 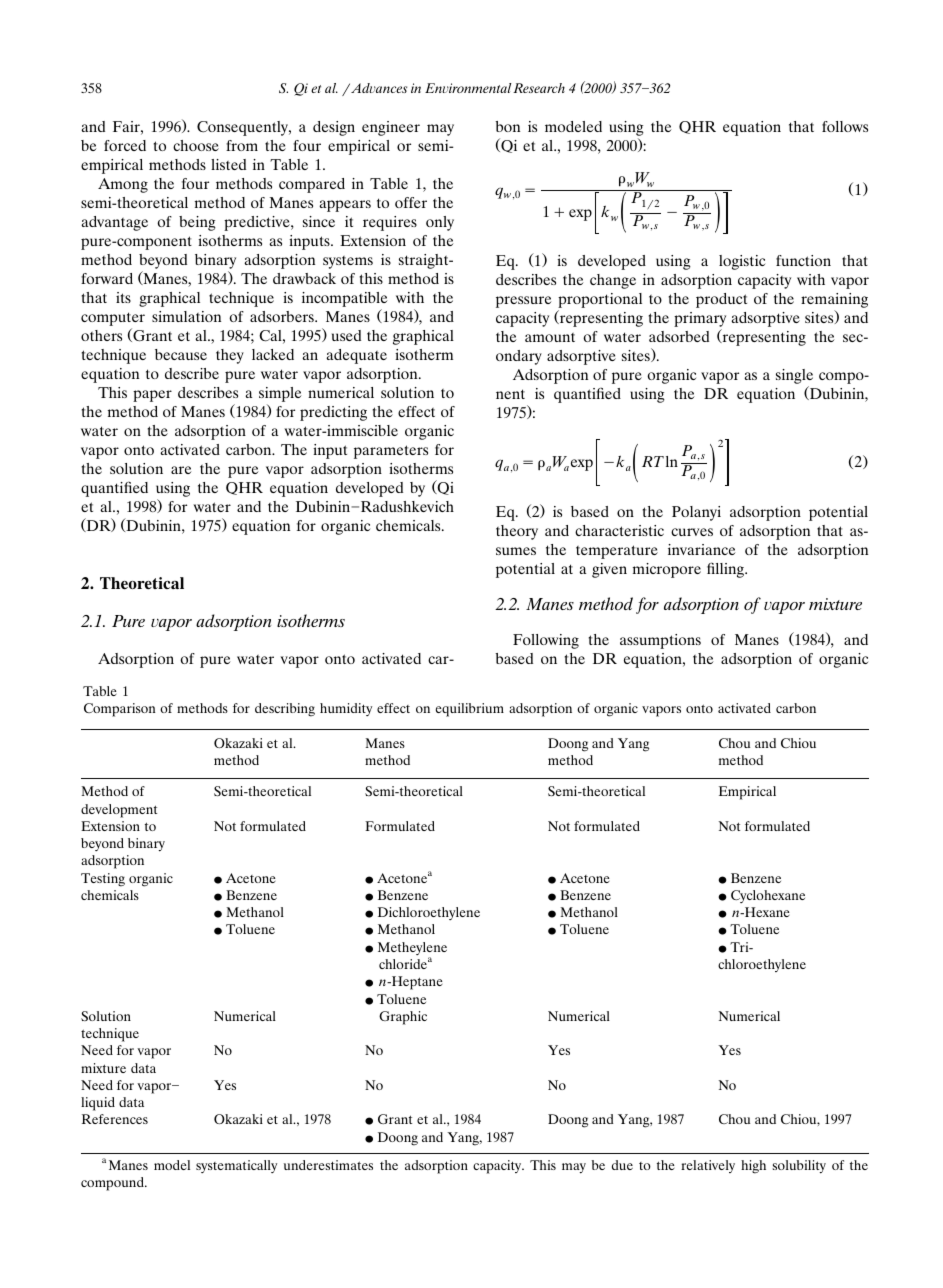 What do you see at coordinates (696, 513) in the screenshot?
I see `Polanyi` at bounding box center [696, 513].
